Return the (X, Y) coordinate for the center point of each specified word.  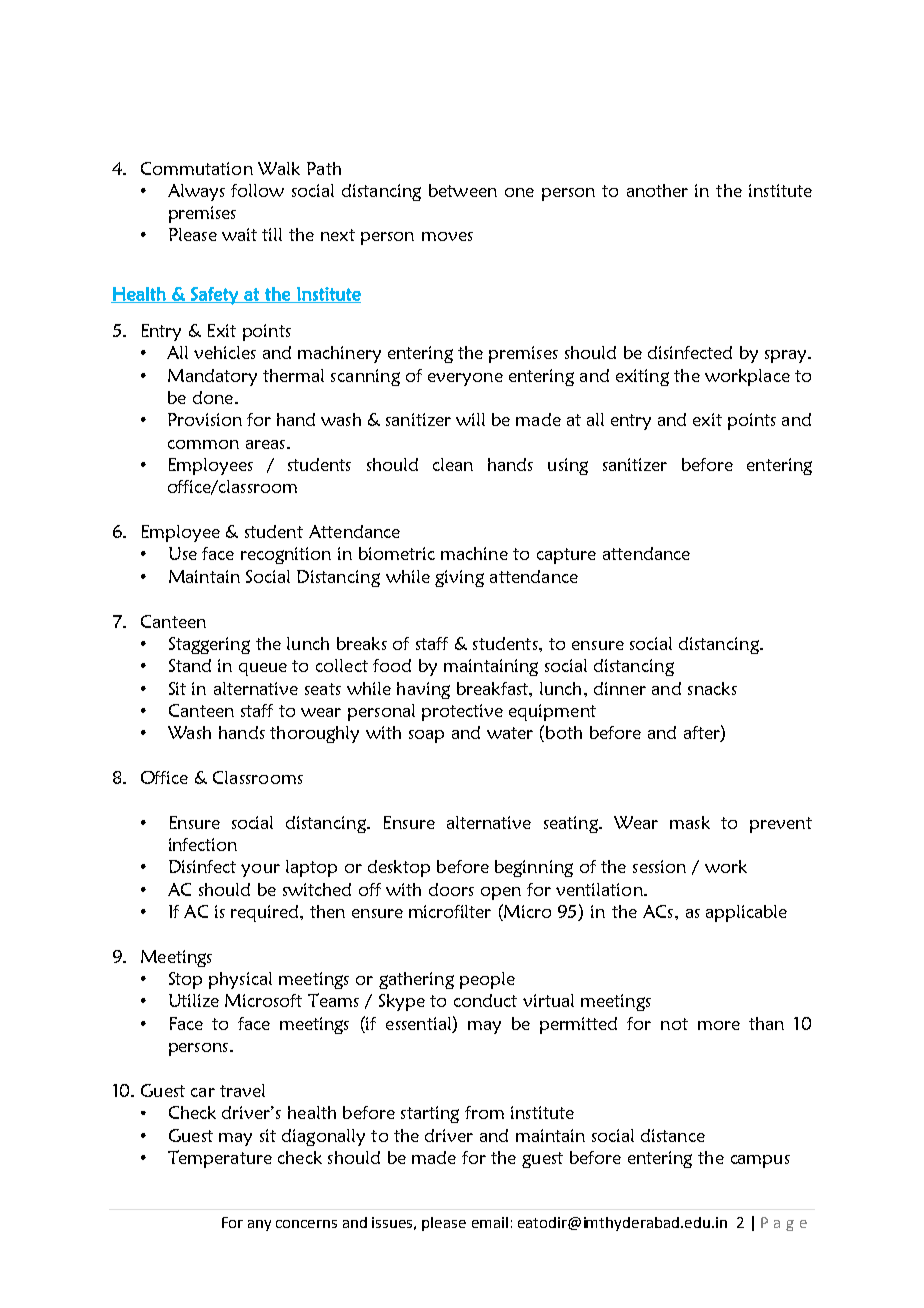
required (266, 913)
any (259, 1225)
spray (787, 356)
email (490, 1222)
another (657, 190)
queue (263, 669)
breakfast (493, 688)
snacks (712, 688)
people (487, 980)
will (470, 419)
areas (265, 444)
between (463, 190)
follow (257, 190)
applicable (746, 913)
